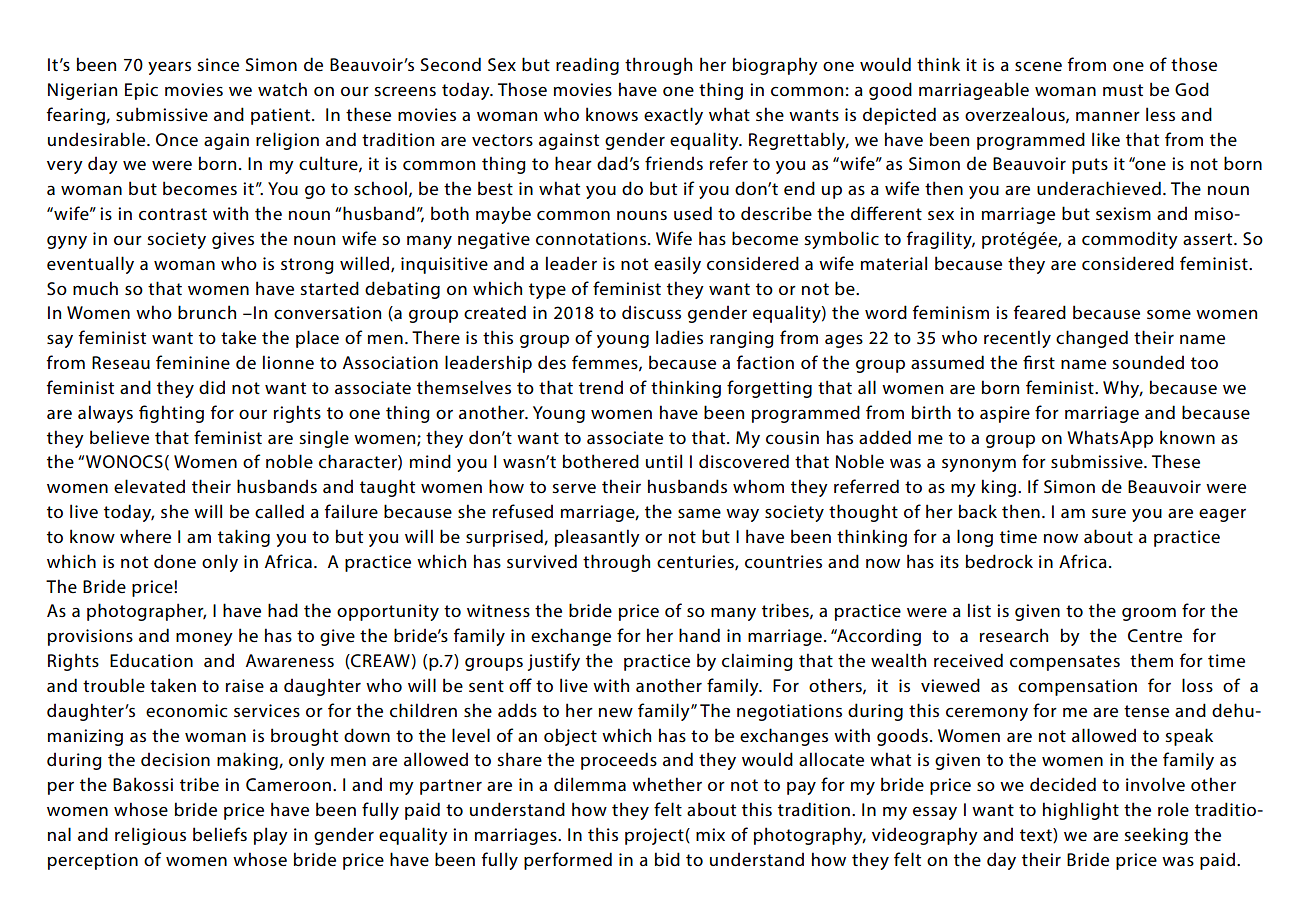 The width and height of the page is (1308, 924). I want to click on exactly, so click(673, 116).
